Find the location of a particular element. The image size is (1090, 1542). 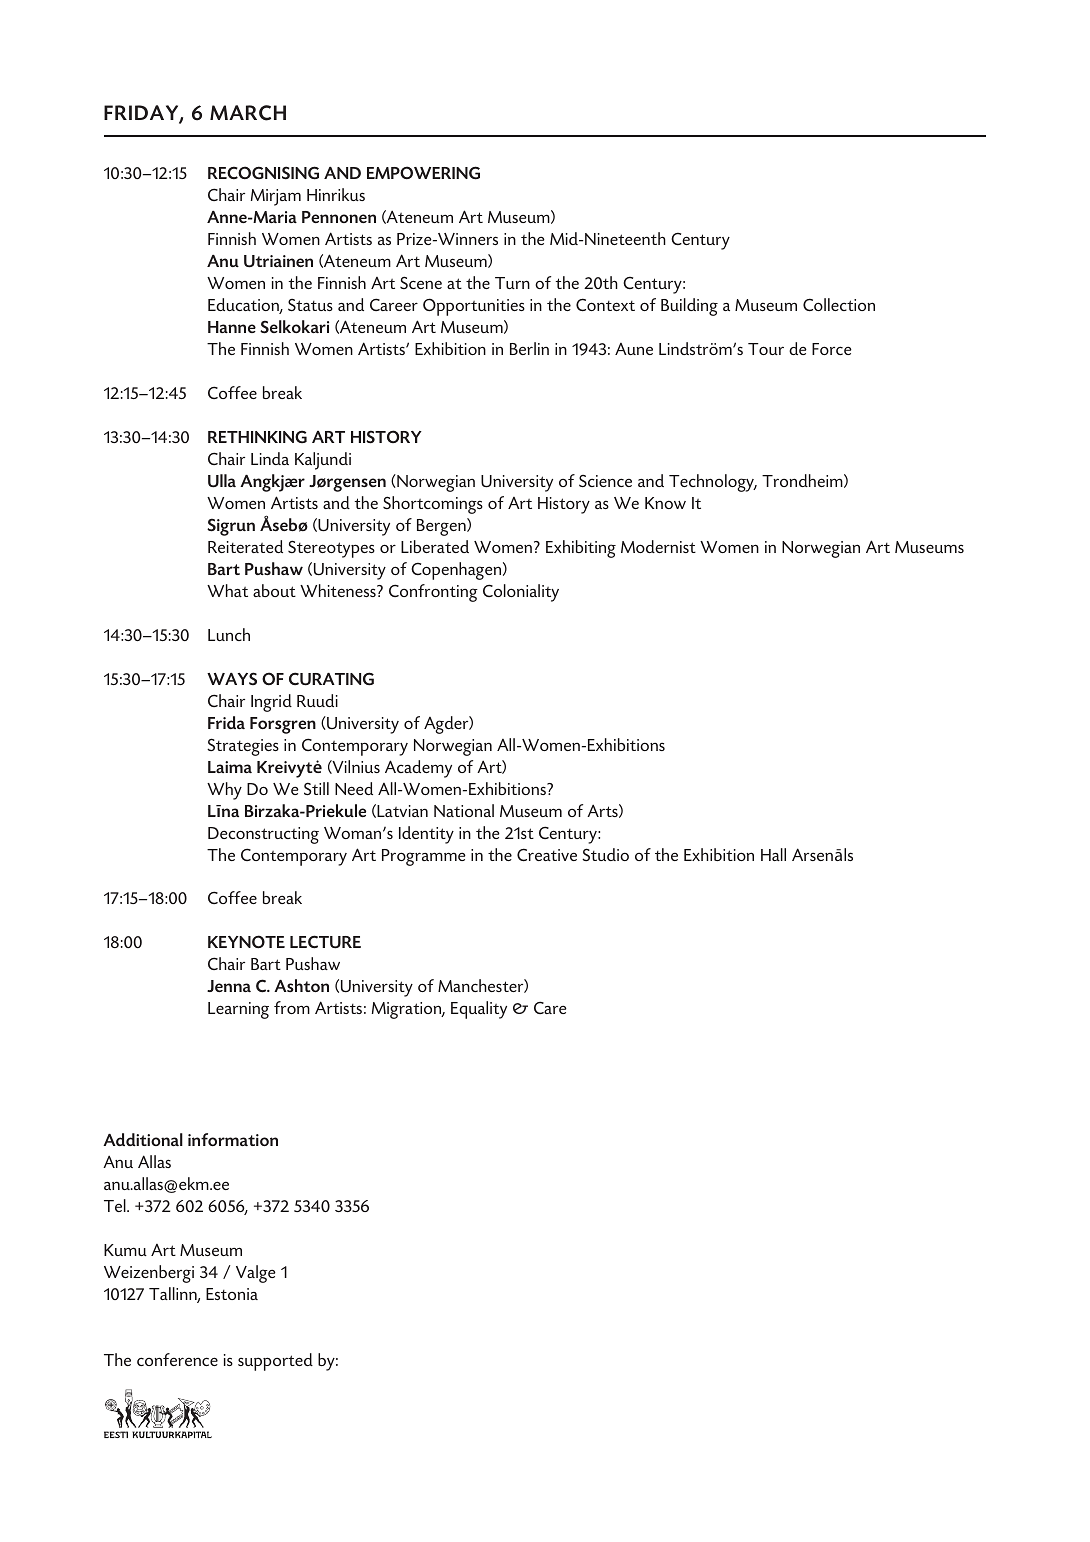

MARCH is located at coordinates (248, 113).
